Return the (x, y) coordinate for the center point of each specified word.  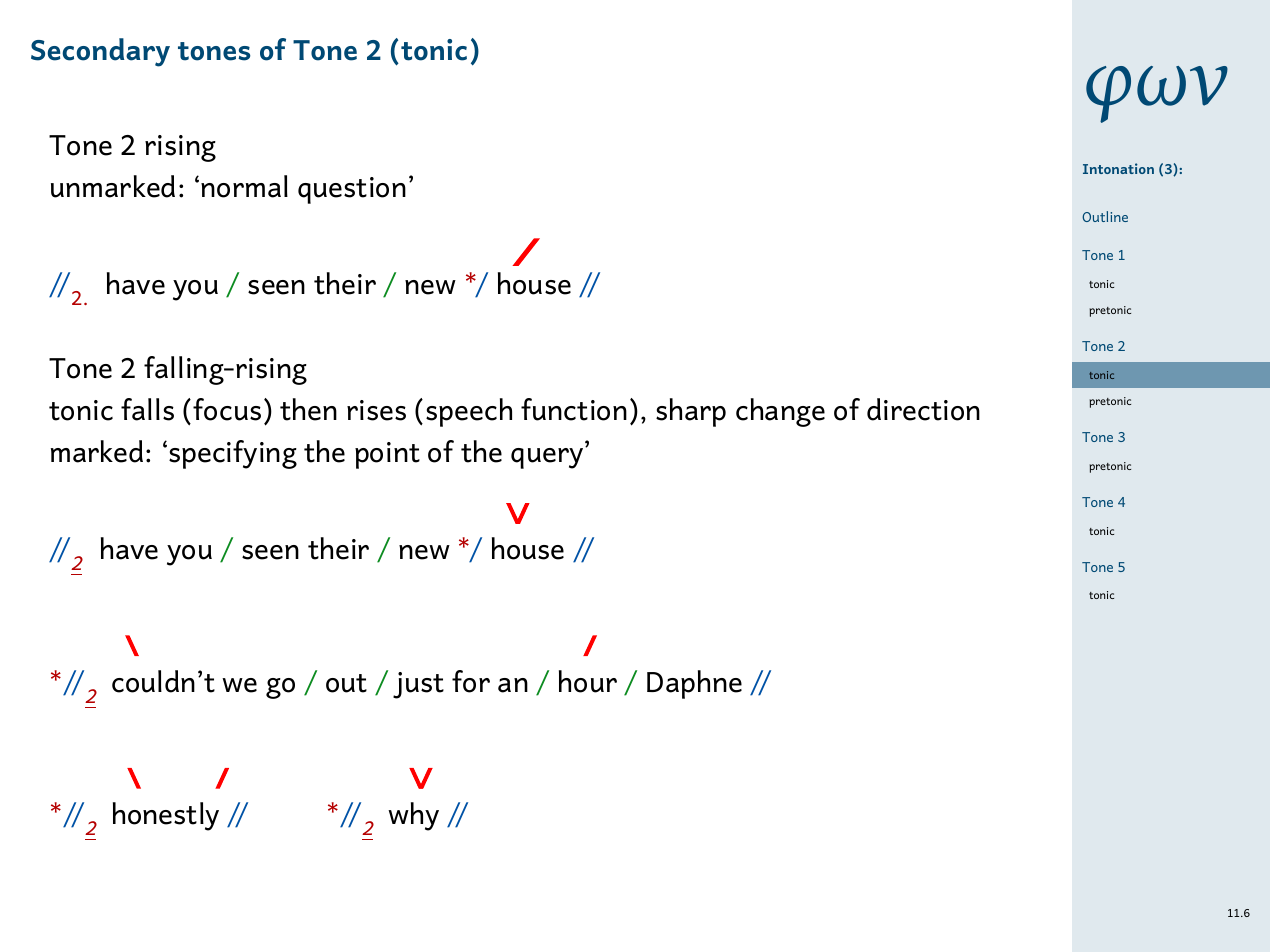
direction (923, 409)
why (413, 816)
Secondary (100, 52)
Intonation (1118, 168)
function (574, 409)
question (352, 190)
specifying (233, 454)
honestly (166, 816)
